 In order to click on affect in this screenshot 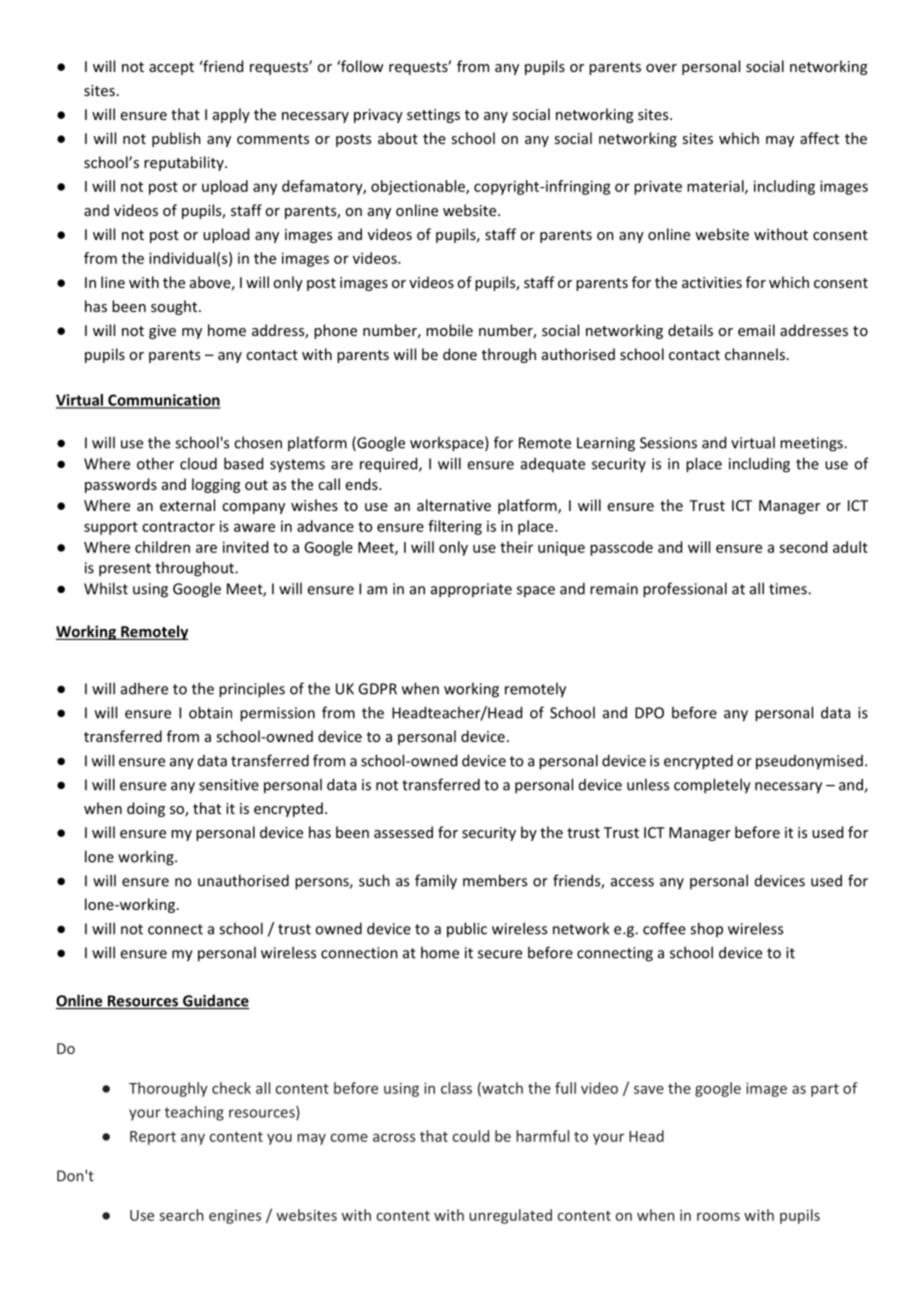, I will do `click(819, 138)`.
